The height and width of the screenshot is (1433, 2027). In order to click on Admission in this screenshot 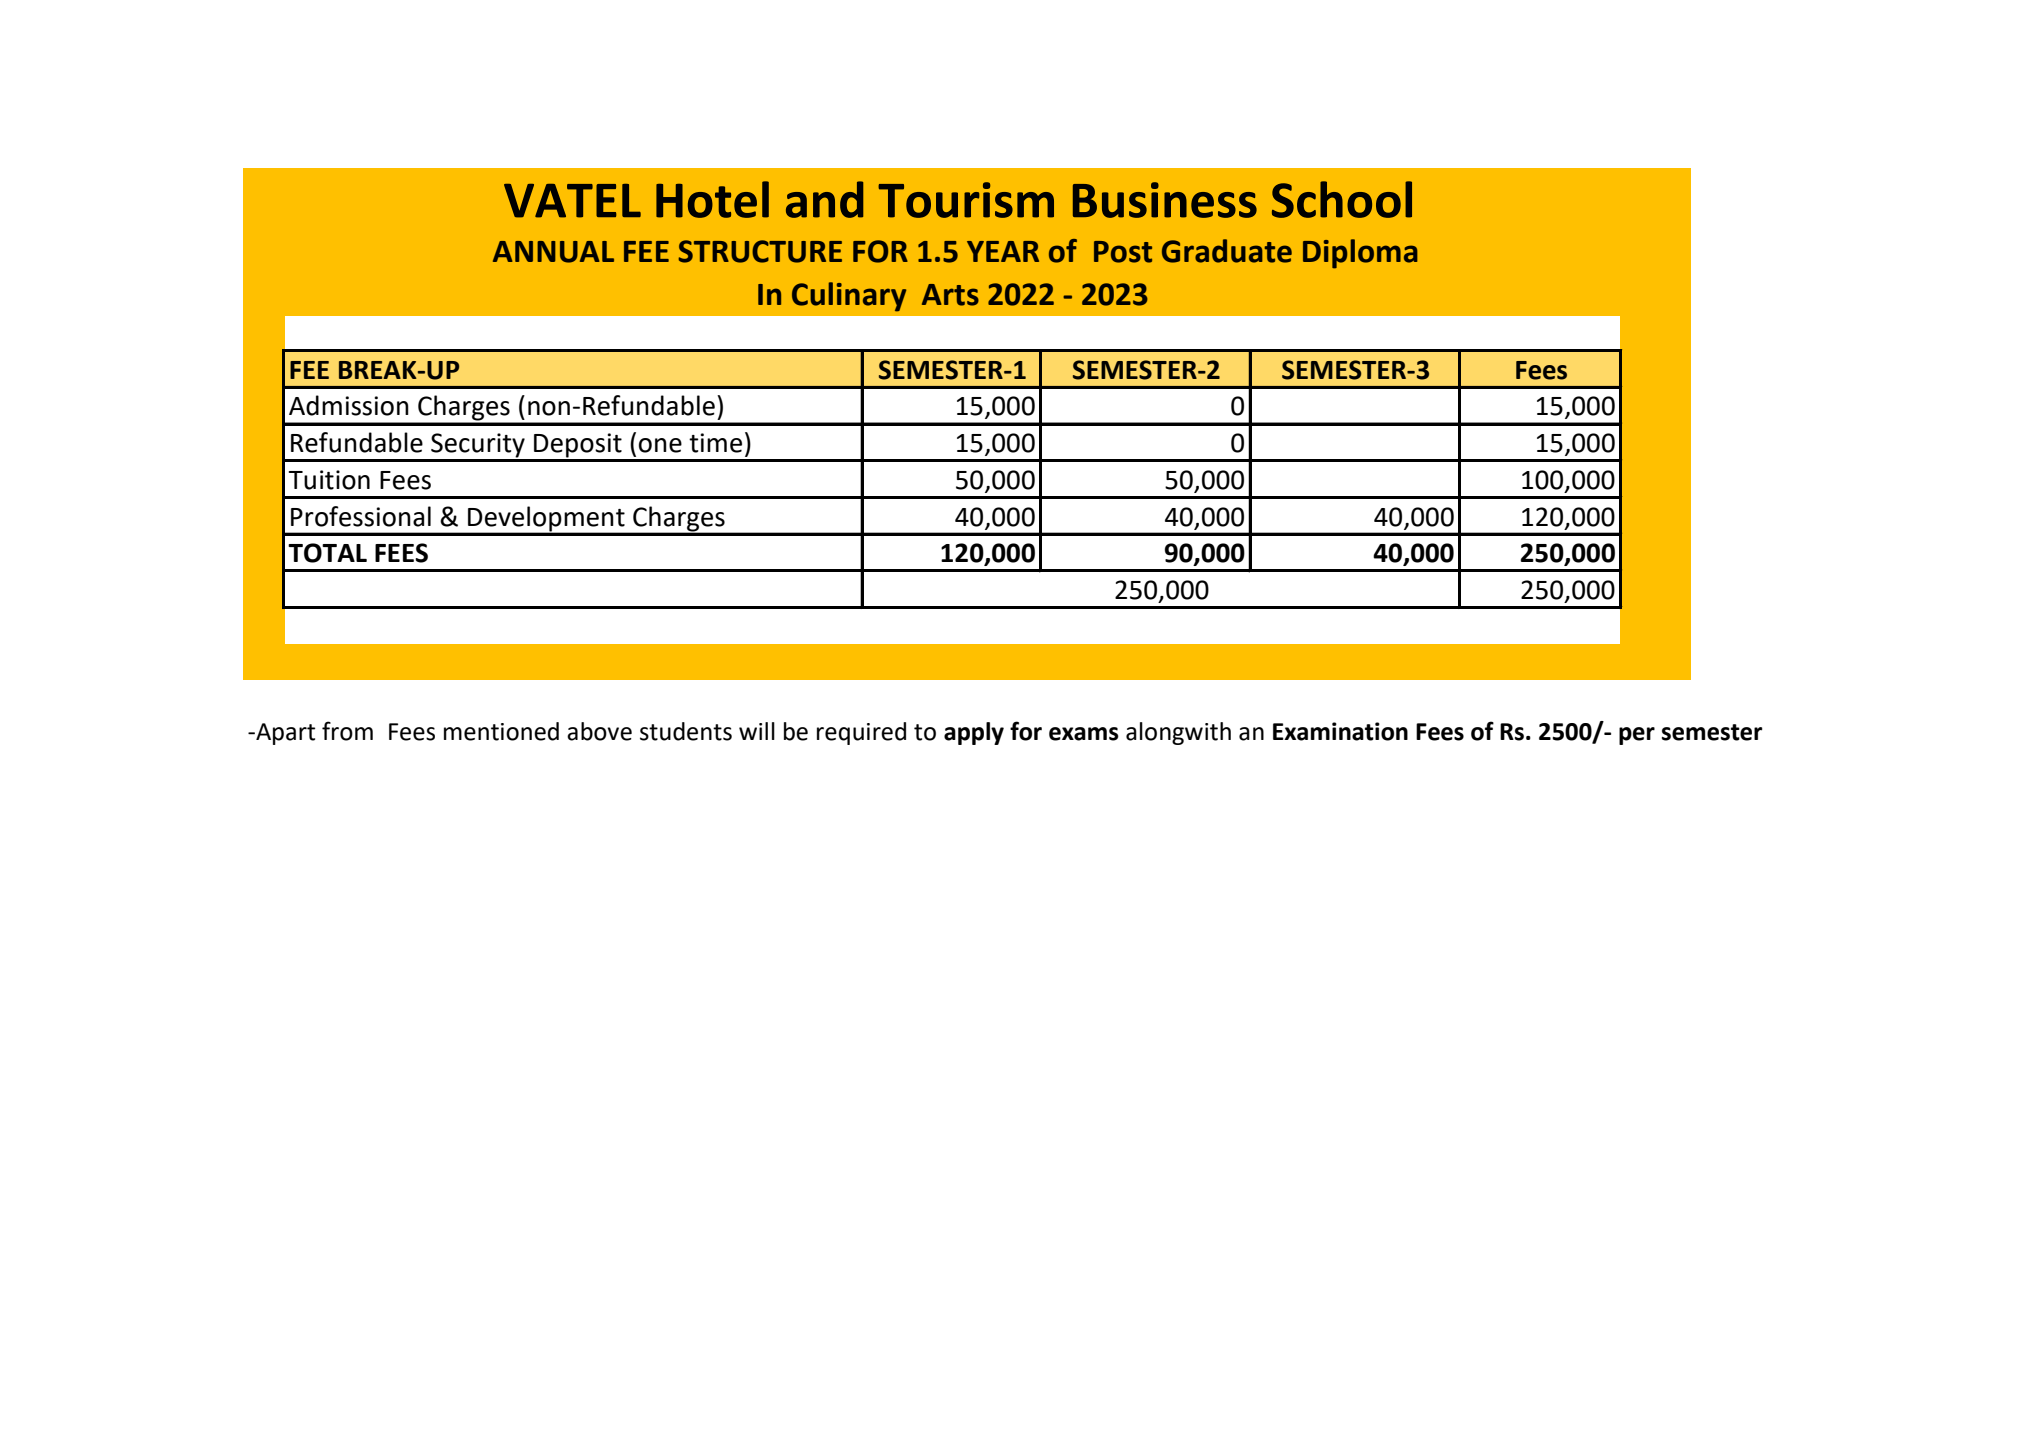, I will do `click(349, 405)`.
